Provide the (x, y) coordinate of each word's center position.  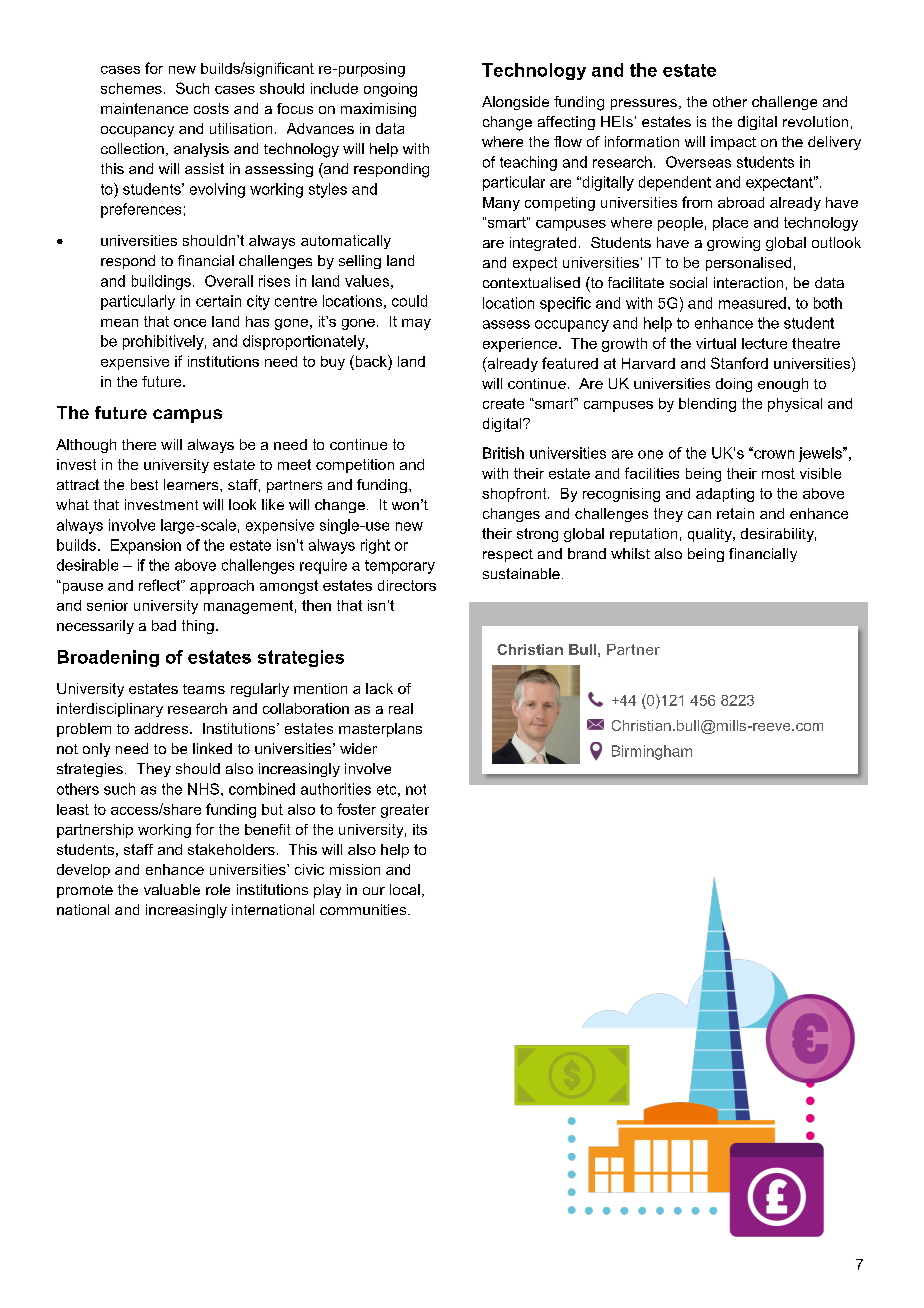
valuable (172, 889)
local (405, 889)
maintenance (144, 108)
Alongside (515, 103)
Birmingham (652, 752)
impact (733, 143)
